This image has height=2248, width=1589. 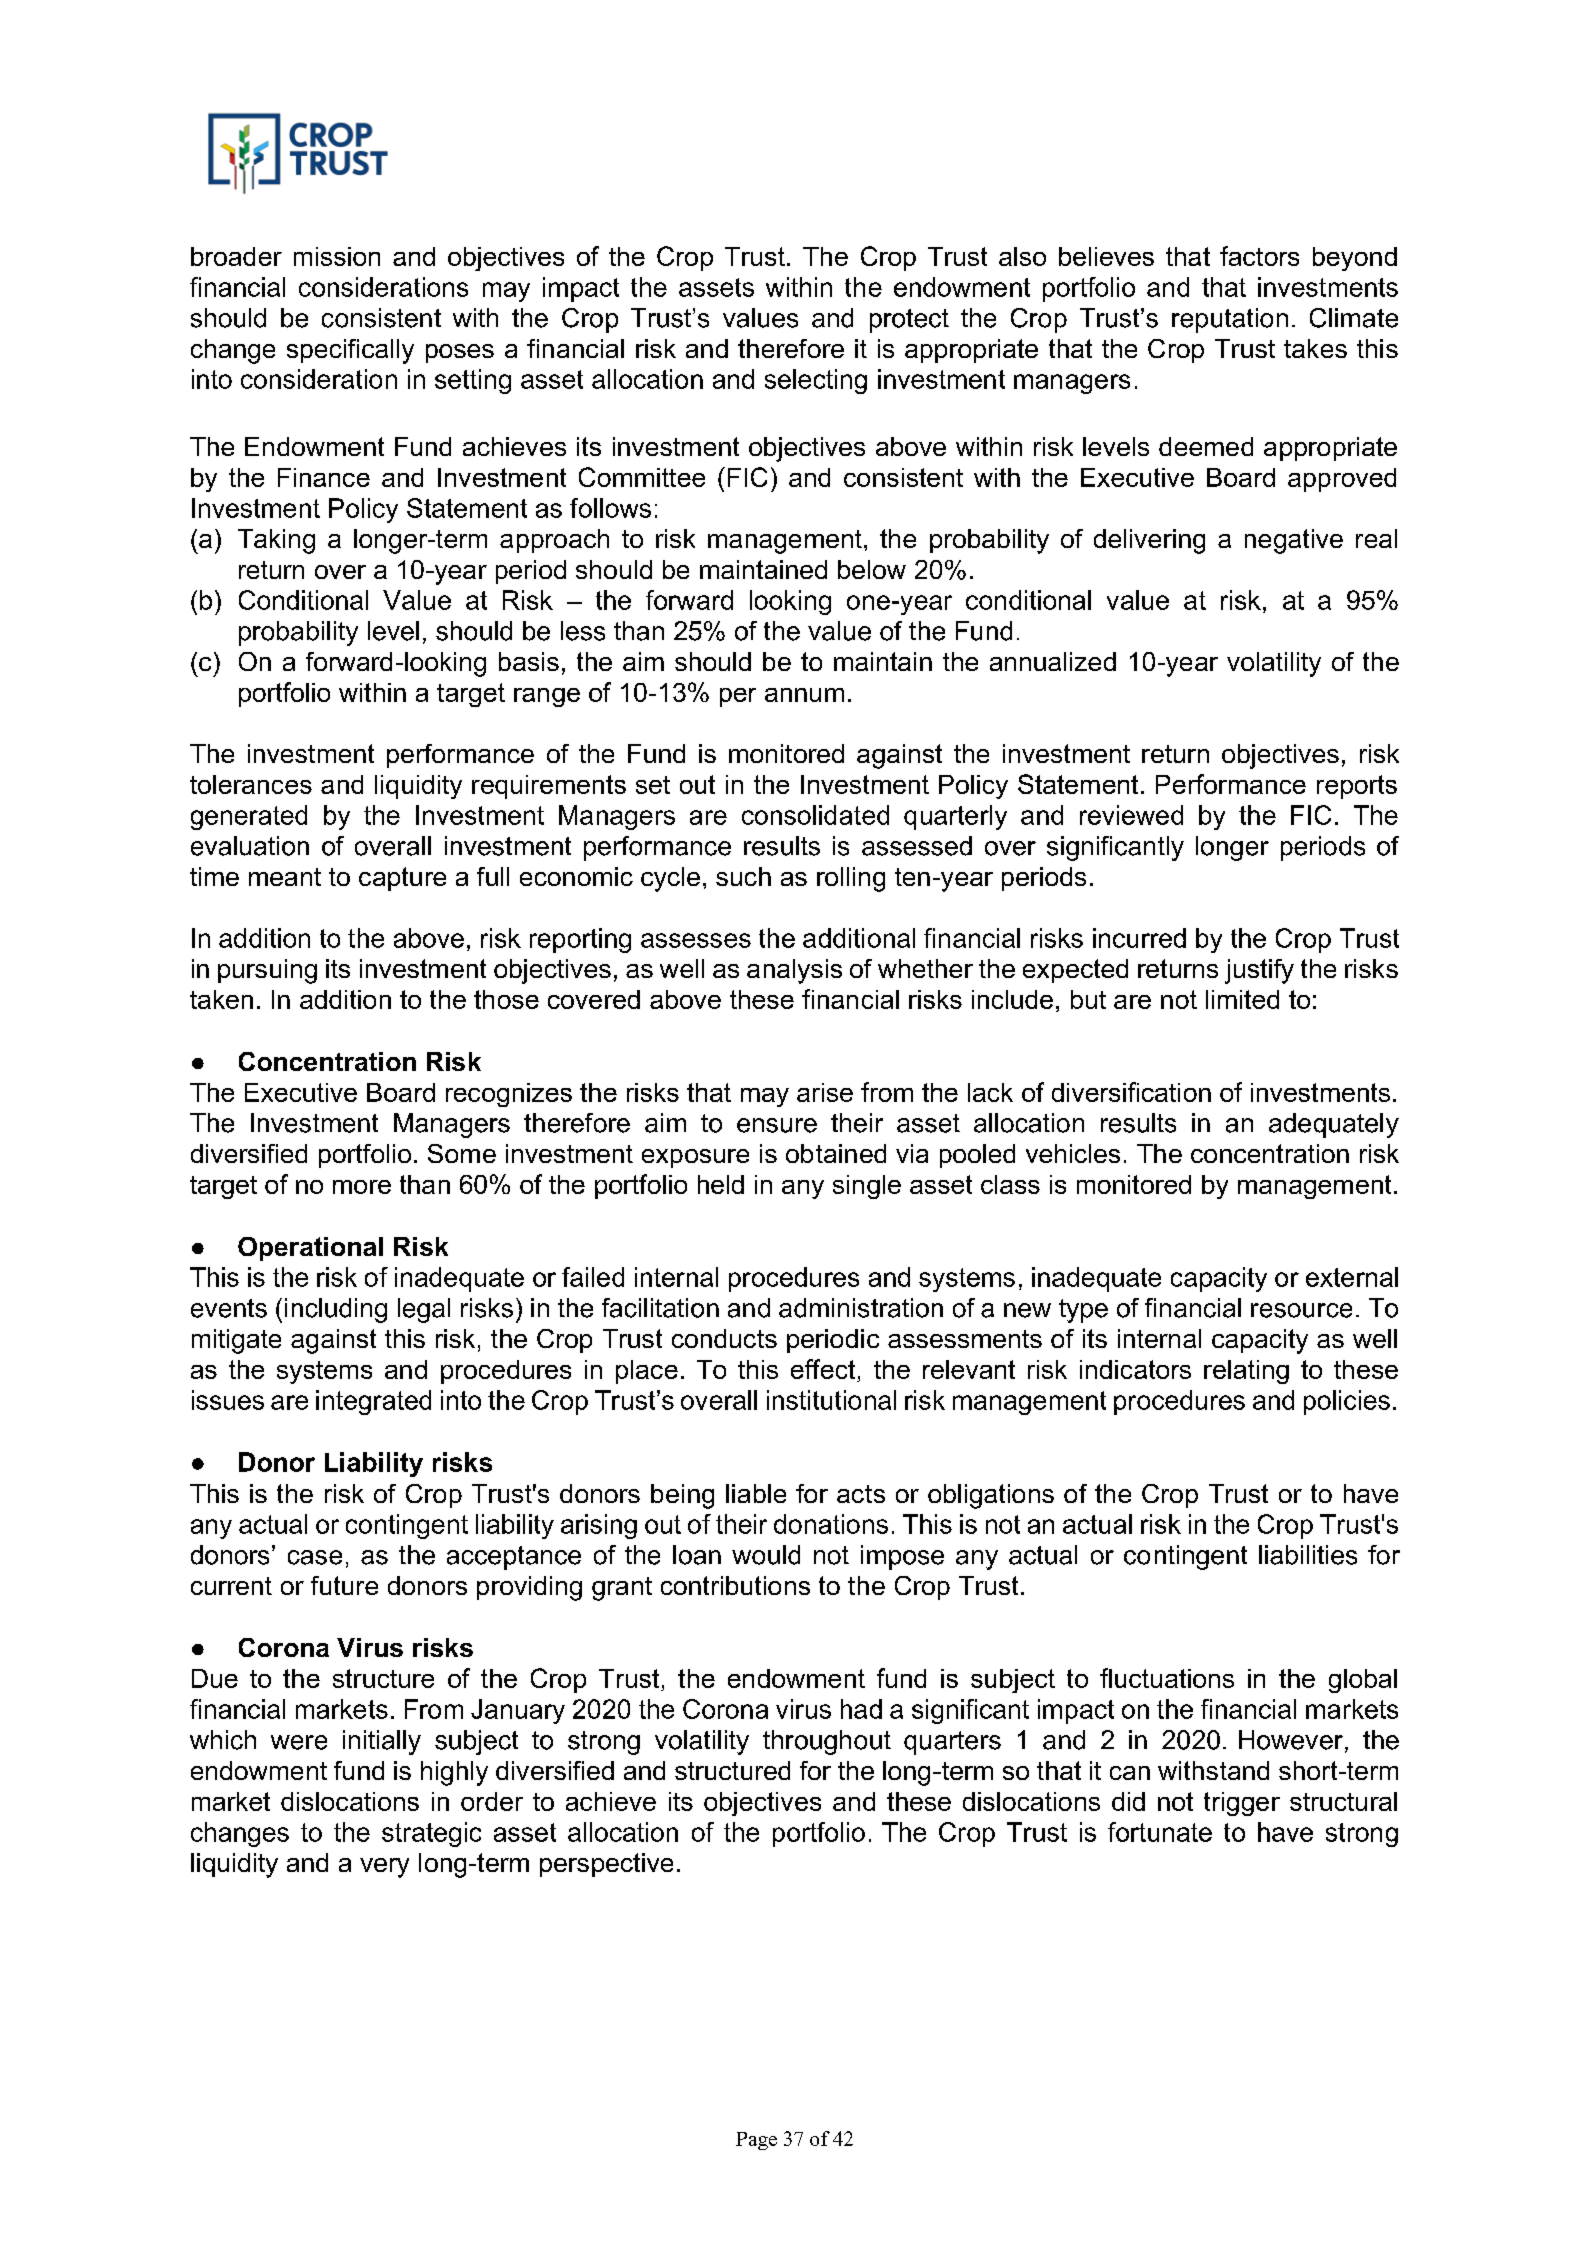 I want to click on reputation, so click(x=1230, y=320).
